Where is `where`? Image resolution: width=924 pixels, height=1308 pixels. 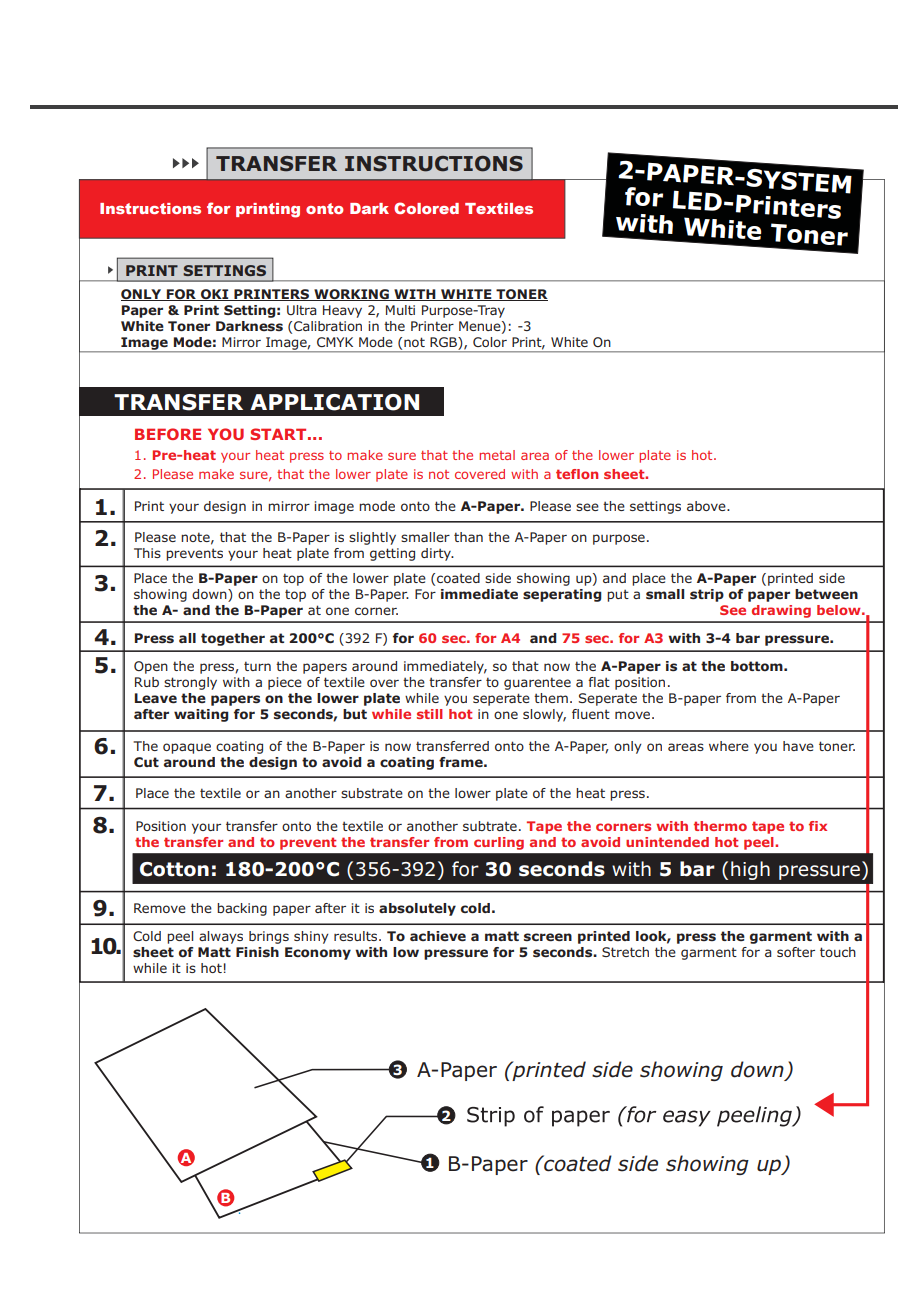
where is located at coordinates (729, 746).
